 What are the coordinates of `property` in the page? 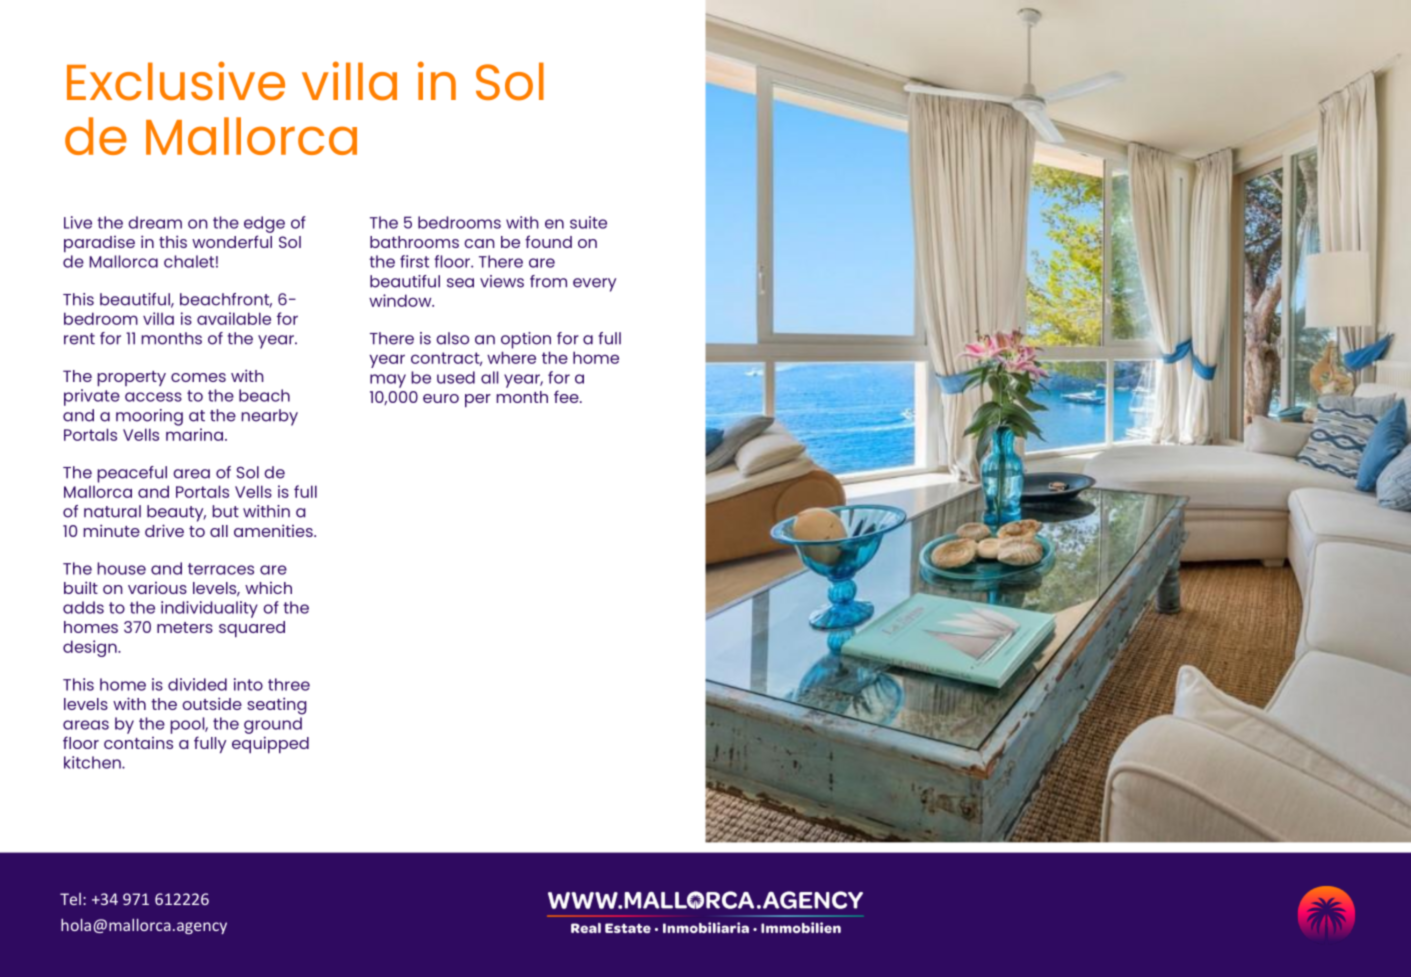 It's located at (131, 378).
